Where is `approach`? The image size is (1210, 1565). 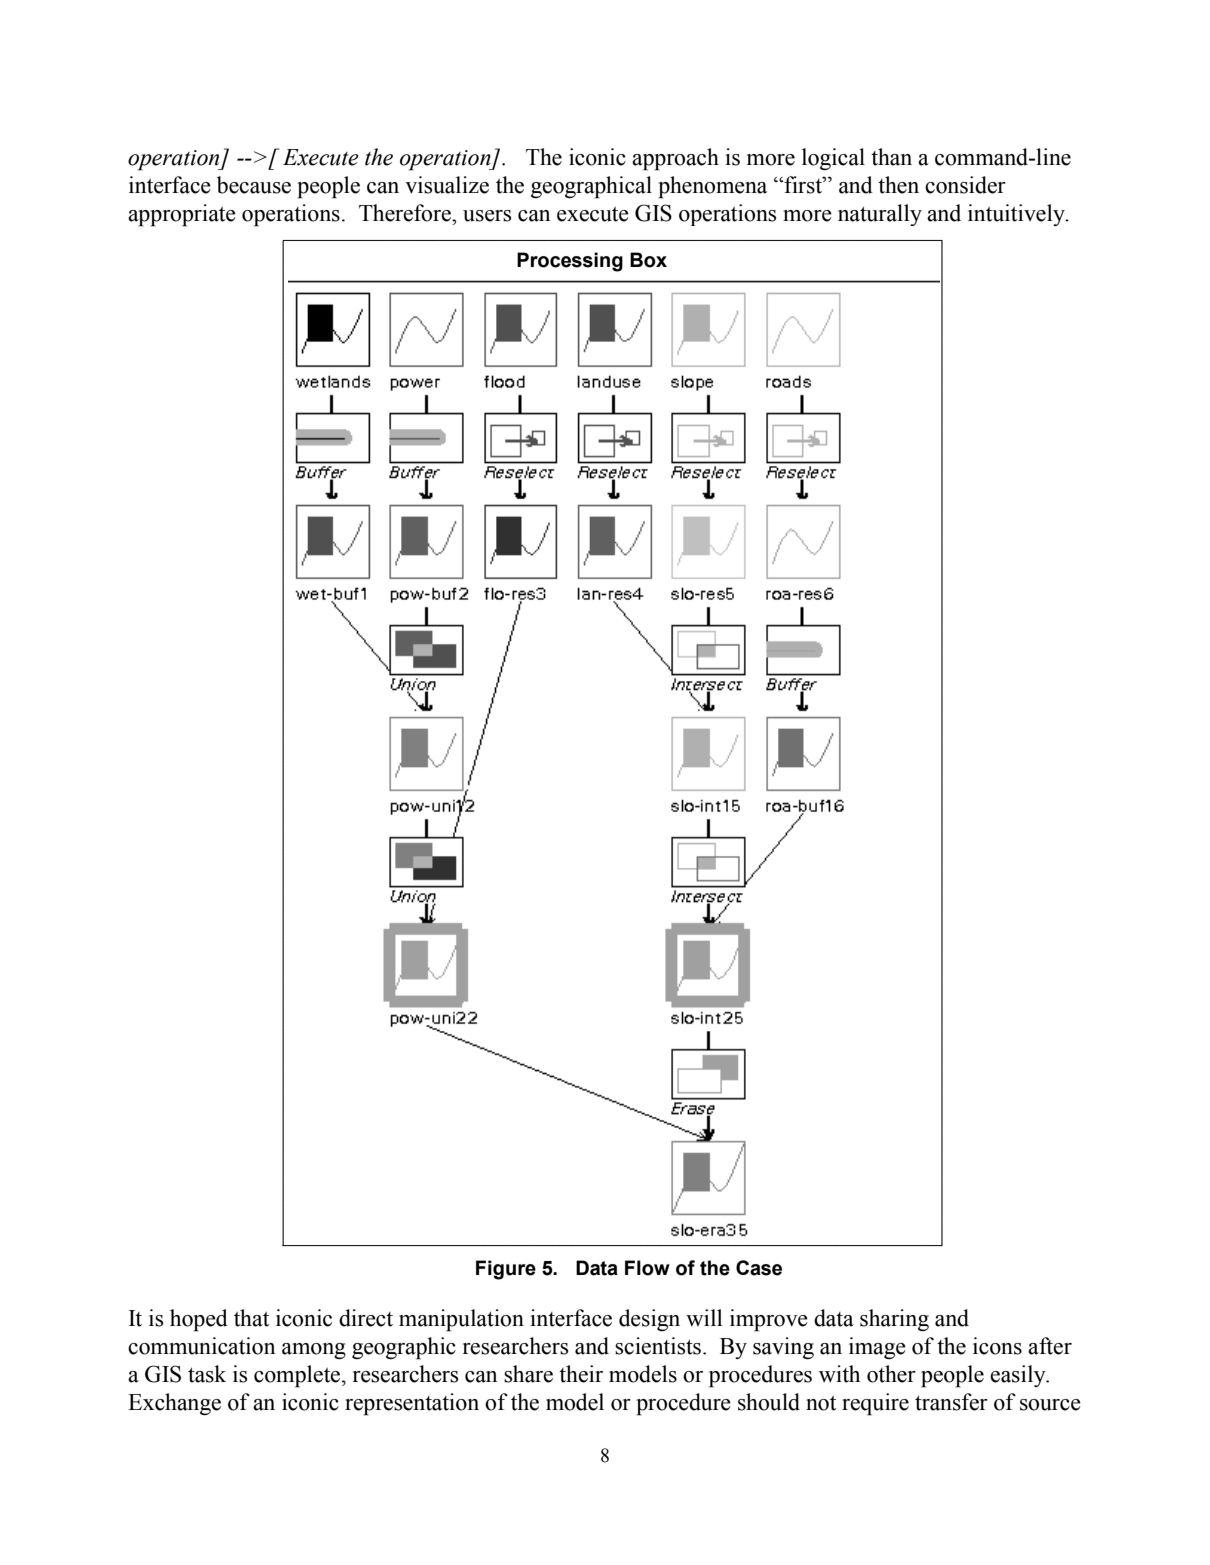
approach is located at coordinates (675, 159).
